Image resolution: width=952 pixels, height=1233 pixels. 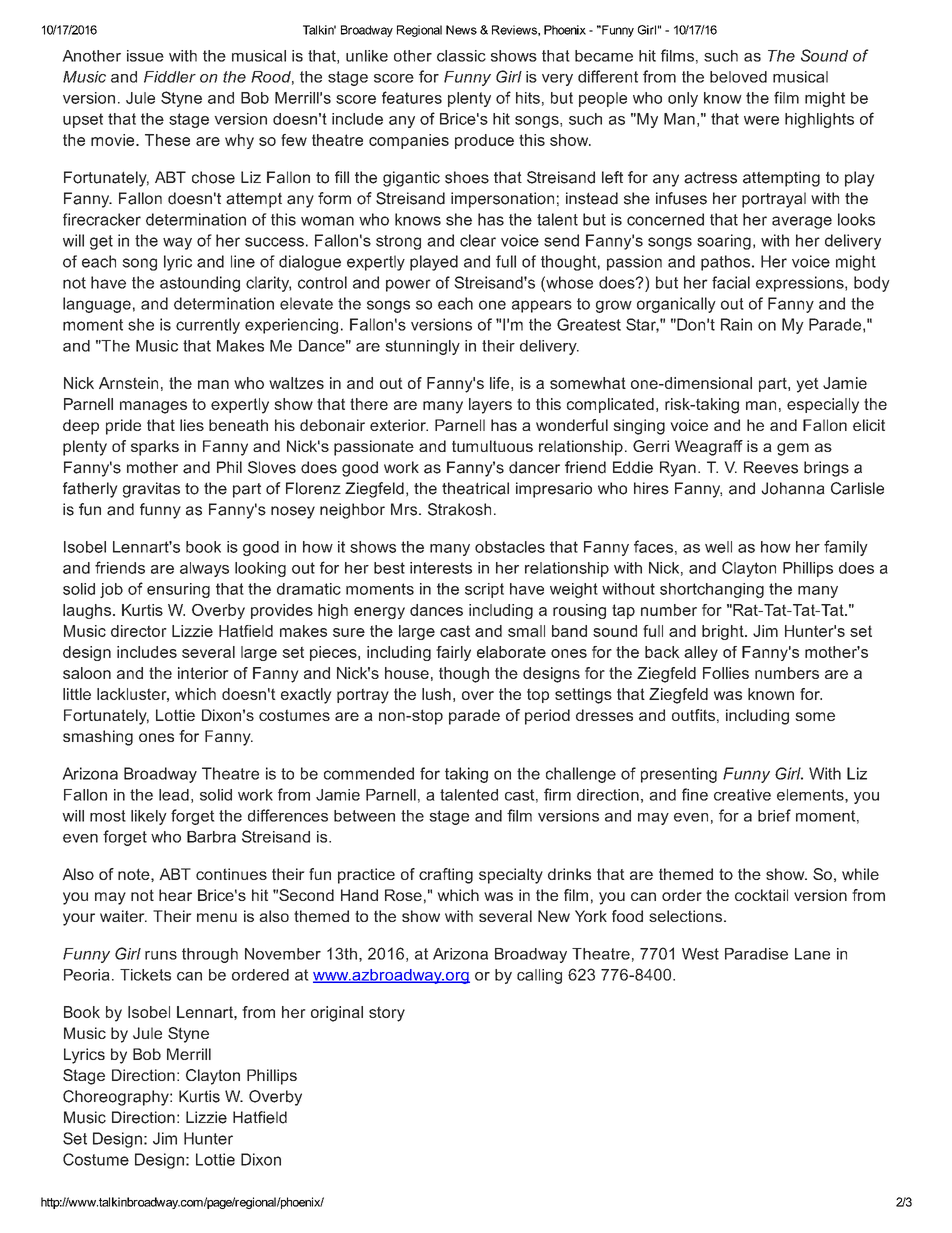 What do you see at coordinates (738, 77) in the image?
I see `beloved` at bounding box center [738, 77].
